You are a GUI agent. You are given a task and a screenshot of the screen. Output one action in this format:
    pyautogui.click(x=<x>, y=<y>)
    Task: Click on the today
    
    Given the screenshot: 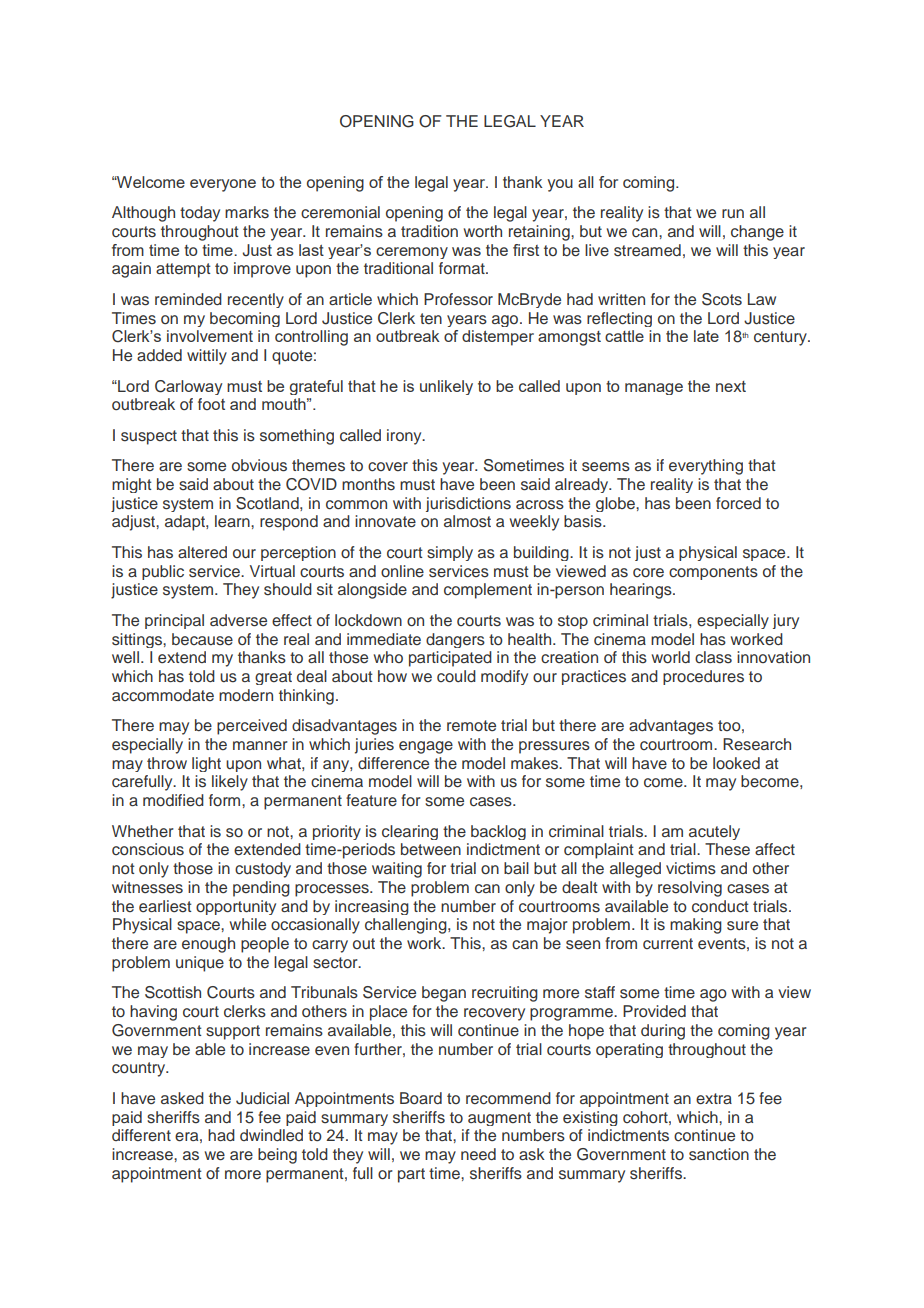 What is the action you would take?
    pyautogui.click(x=200, y=214)
